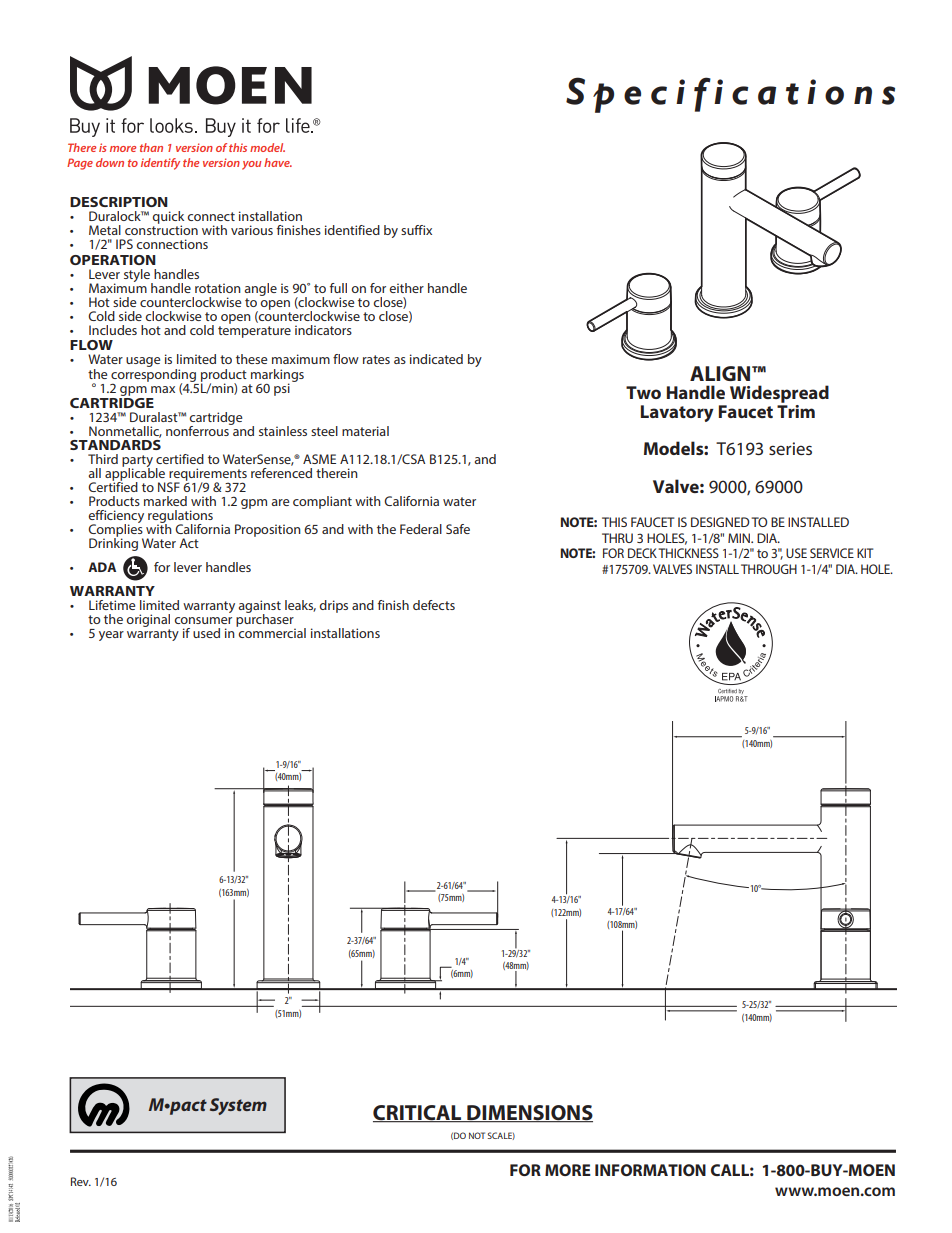 This image has width=952, height=1233. I want to click on identify, so click(160, 164).
